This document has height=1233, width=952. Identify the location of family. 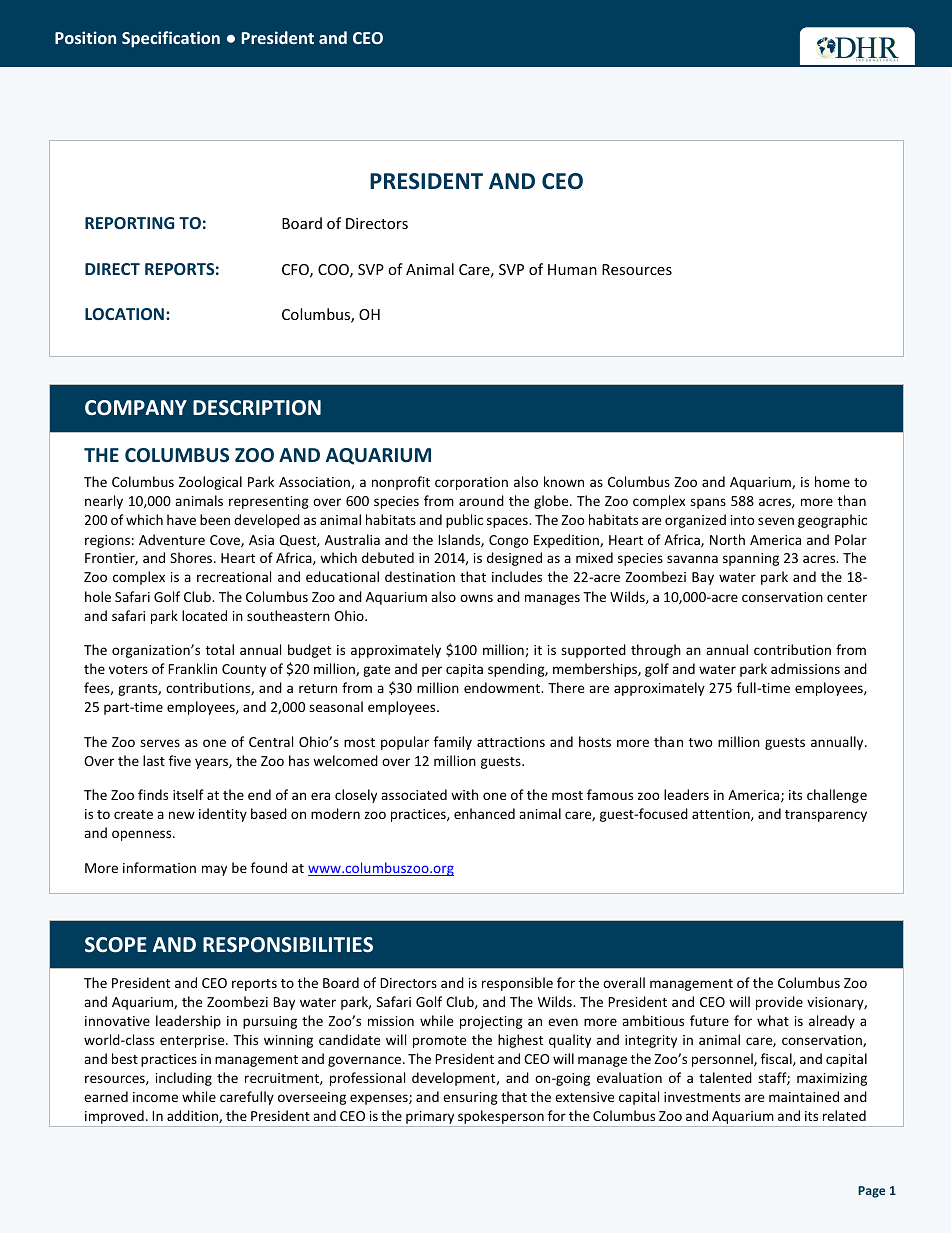
(453, 743).
